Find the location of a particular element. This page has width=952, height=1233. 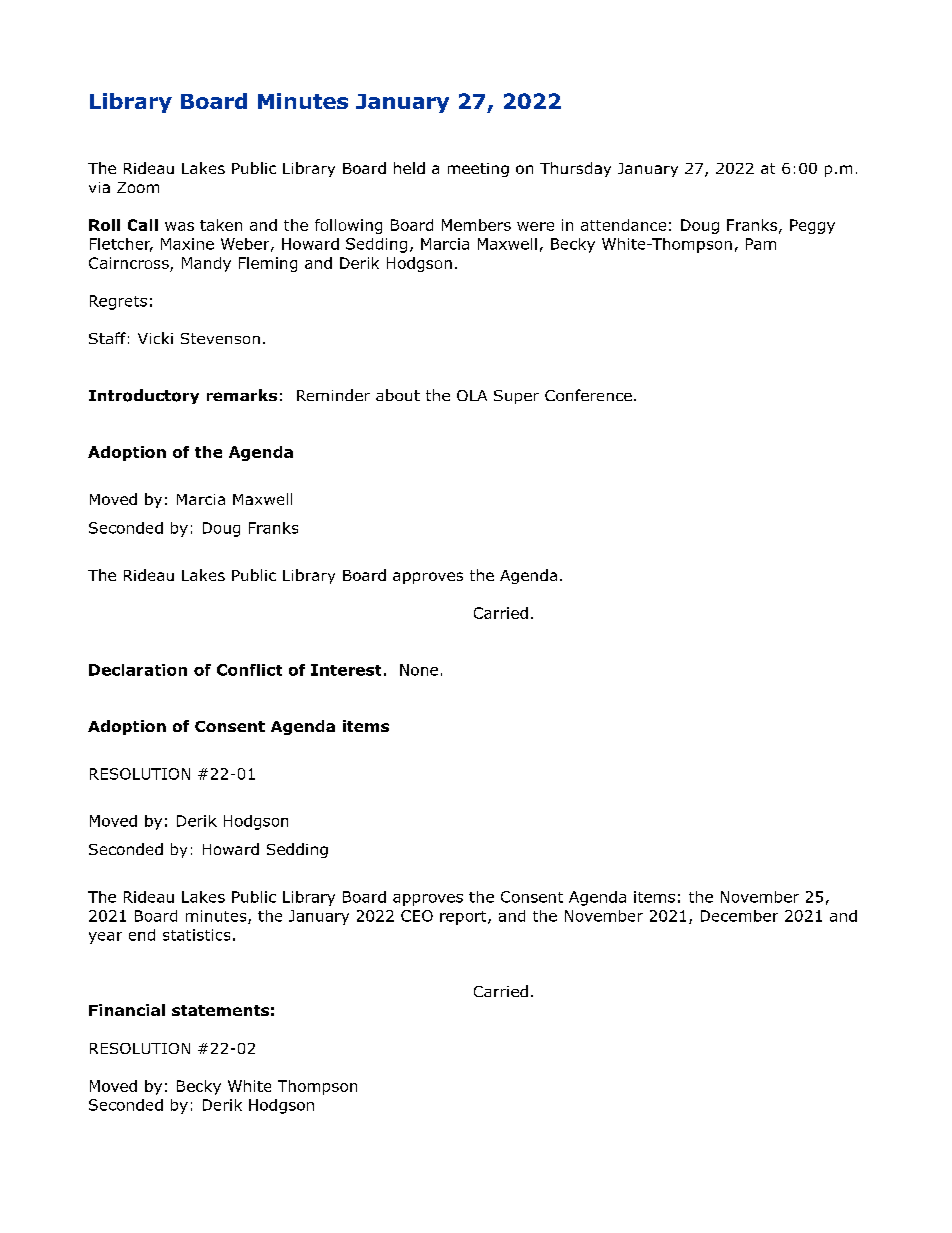

meeting is located at coordinates (478, 170).
